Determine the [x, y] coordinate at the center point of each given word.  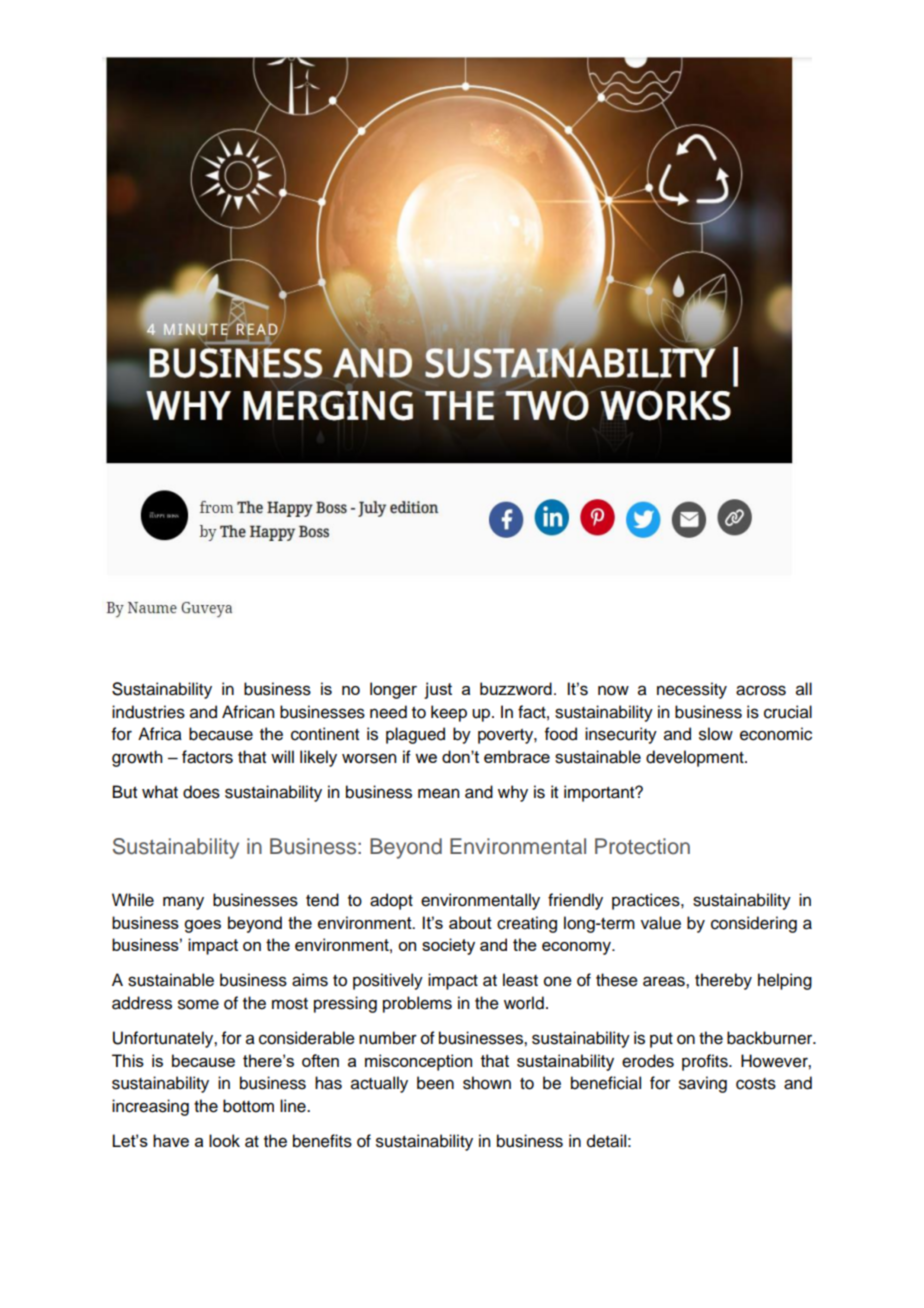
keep [449, 713]
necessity [692, 690]
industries [148, 712]
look [224, 1140]
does [201, 792]
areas [665, 981]
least [520, 980]
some [198, 1004]
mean [438, 793]
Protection [642, 846]
